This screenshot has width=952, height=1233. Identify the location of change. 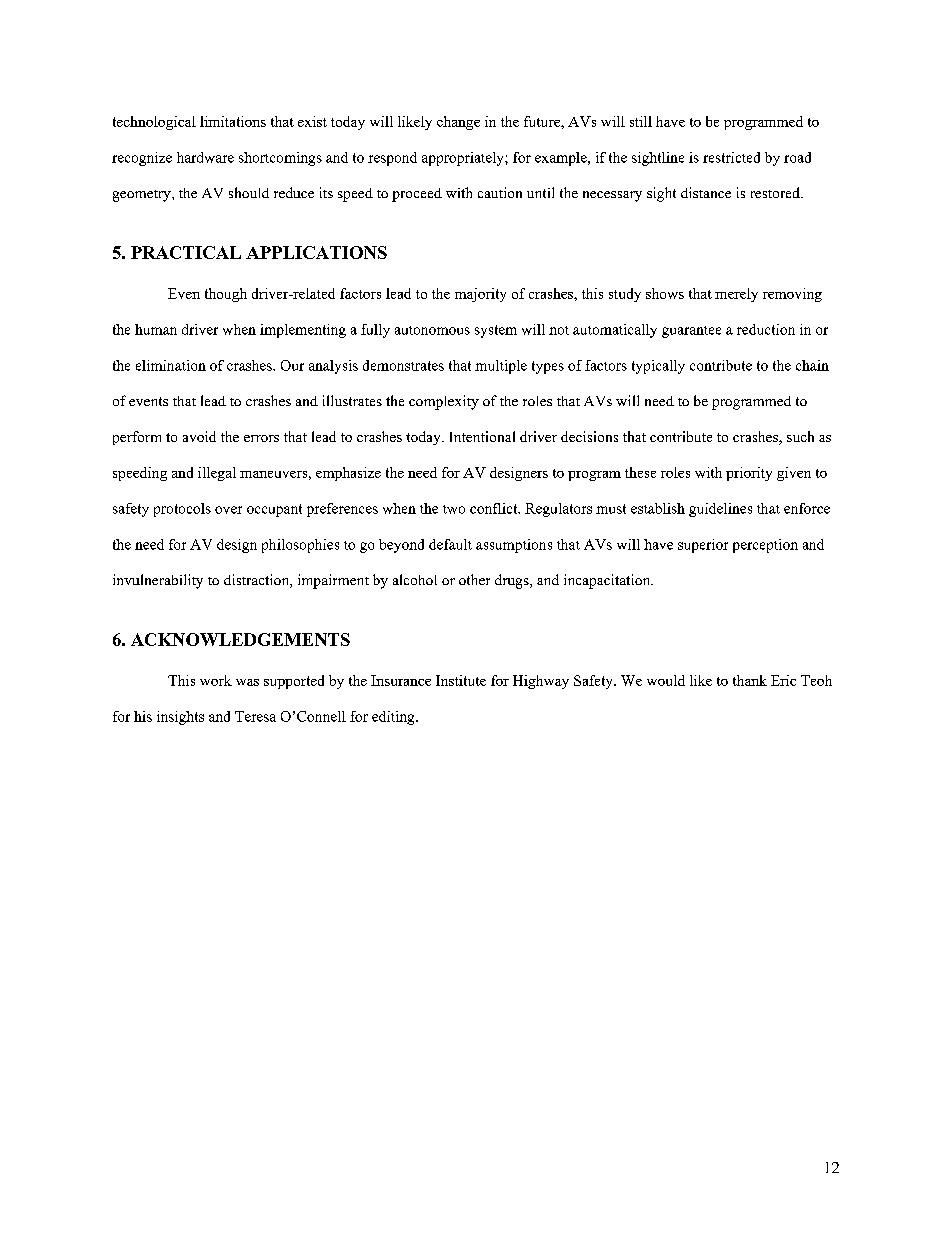
(458, 123).
